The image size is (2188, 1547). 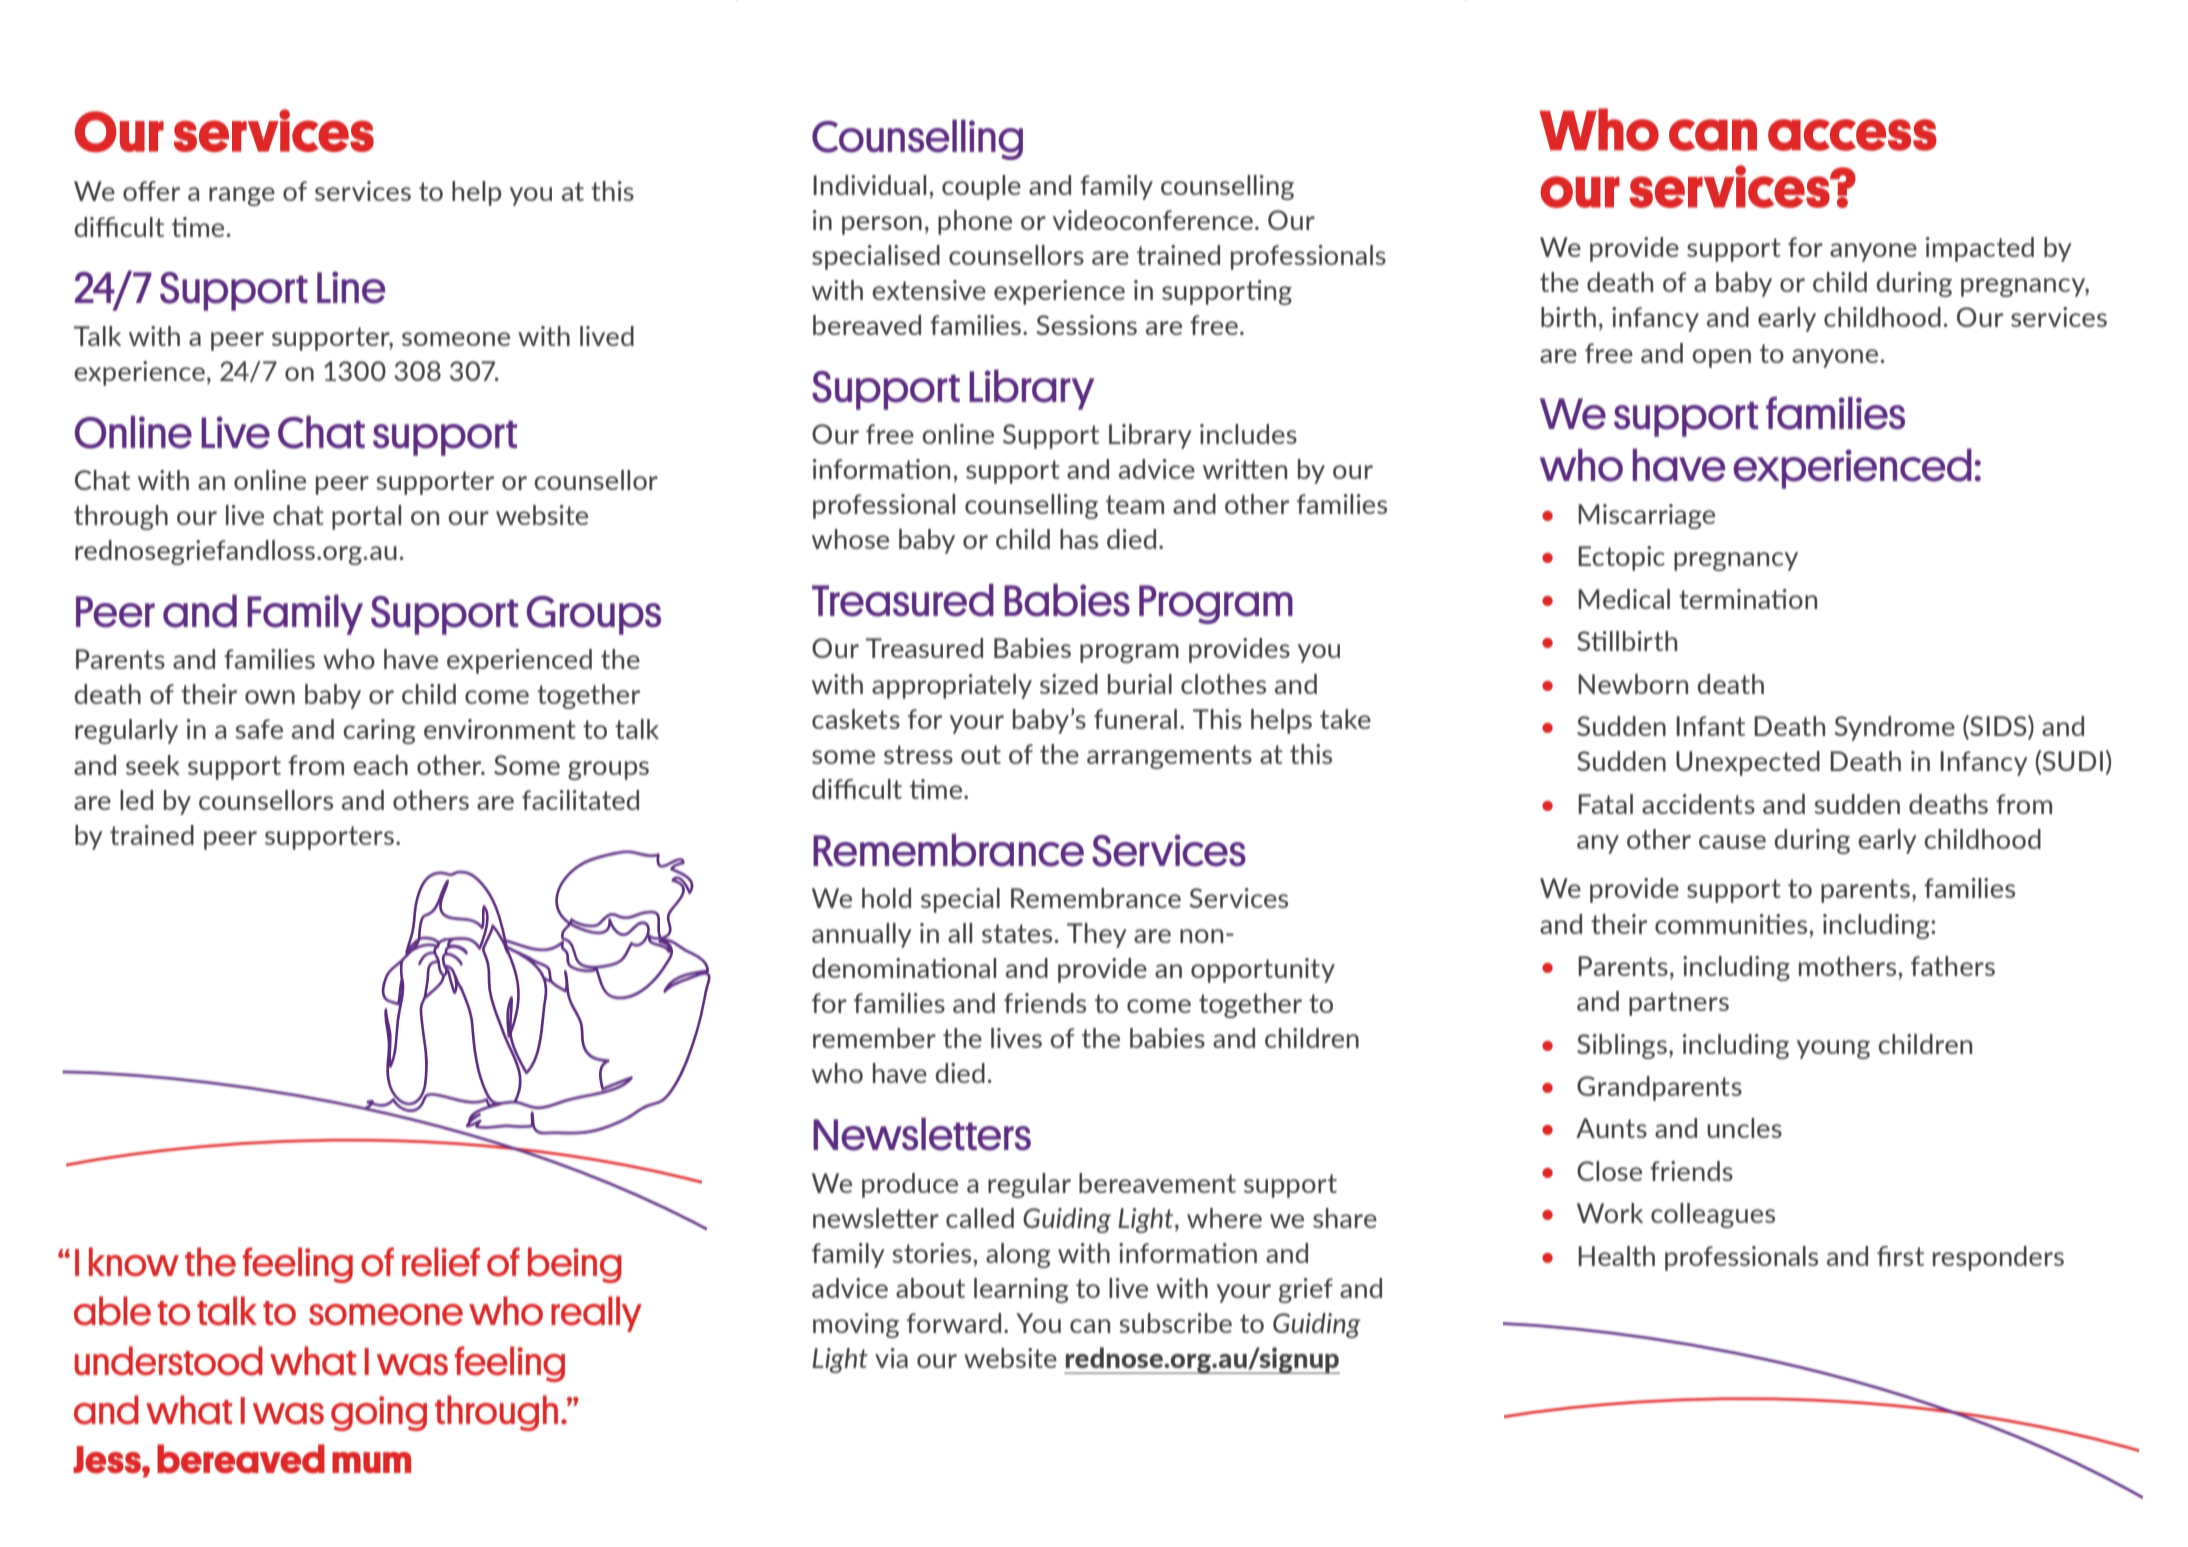 I want to click on portal, so click(x=366, y=517).
